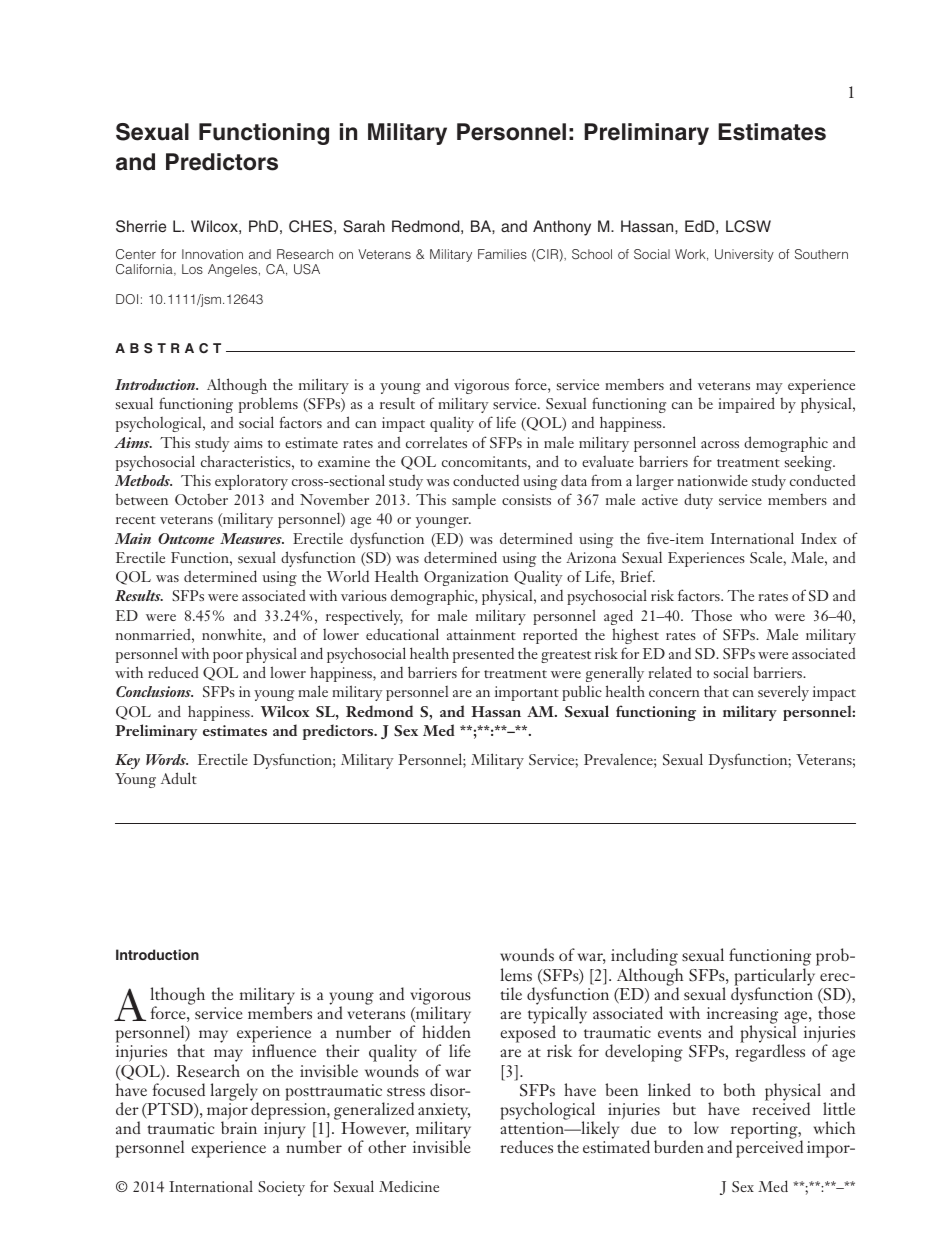 This image has width=952, height=1256. I want to click on Families, so click(502, 254).
